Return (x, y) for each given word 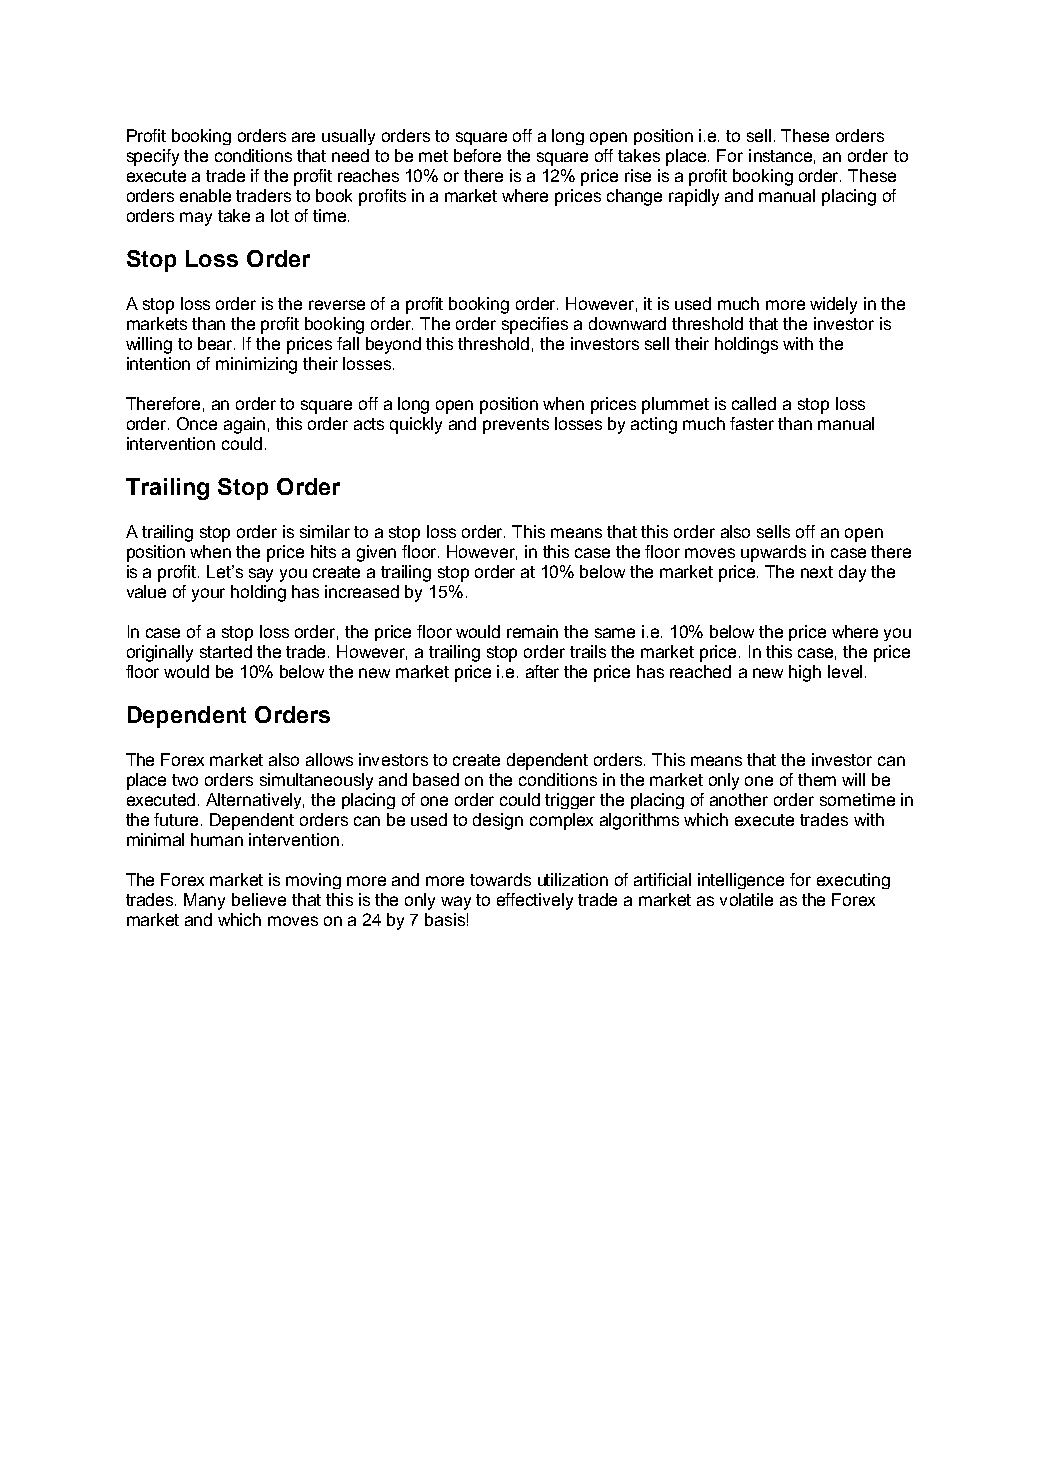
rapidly (694, 197)
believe (259, 899)
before (477, 155)
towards (500, 879)
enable (205, 195)
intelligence (741, 881)
